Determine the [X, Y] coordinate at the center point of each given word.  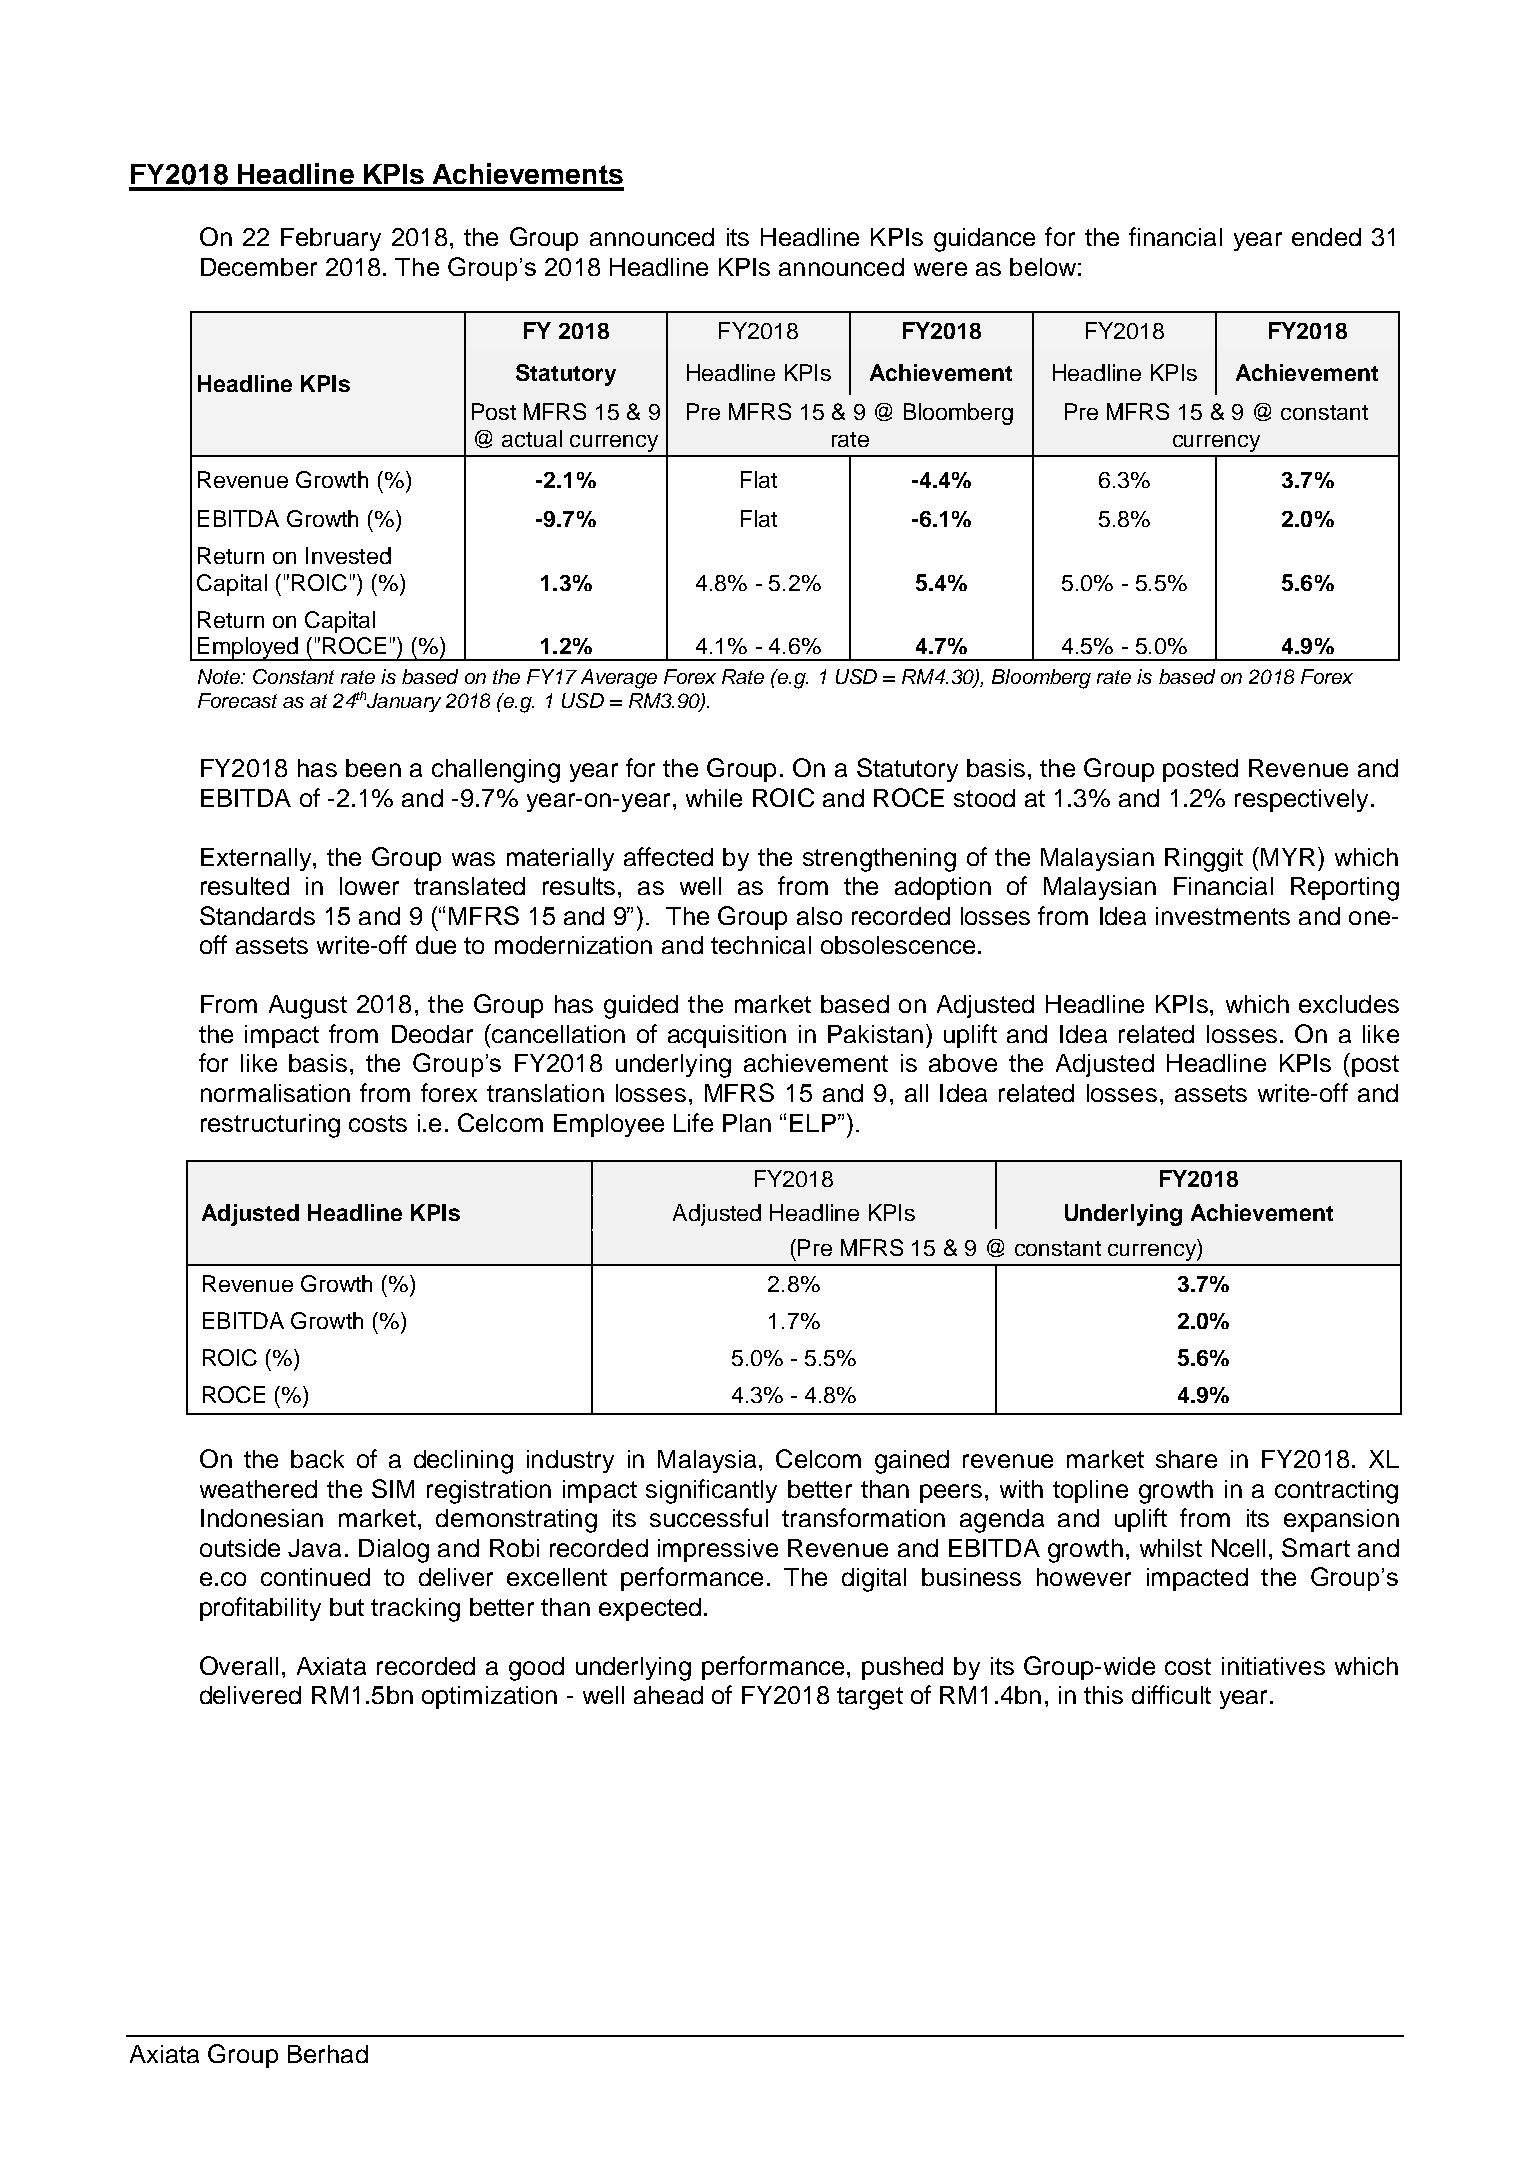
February [331, 239]
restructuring [270, 1126]
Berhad [328, 2054]
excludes [1349, 1004]
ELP [813, 1123]
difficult [1171, 1694]
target [870, 1698]
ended [1326, 237]
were [940, 269]
